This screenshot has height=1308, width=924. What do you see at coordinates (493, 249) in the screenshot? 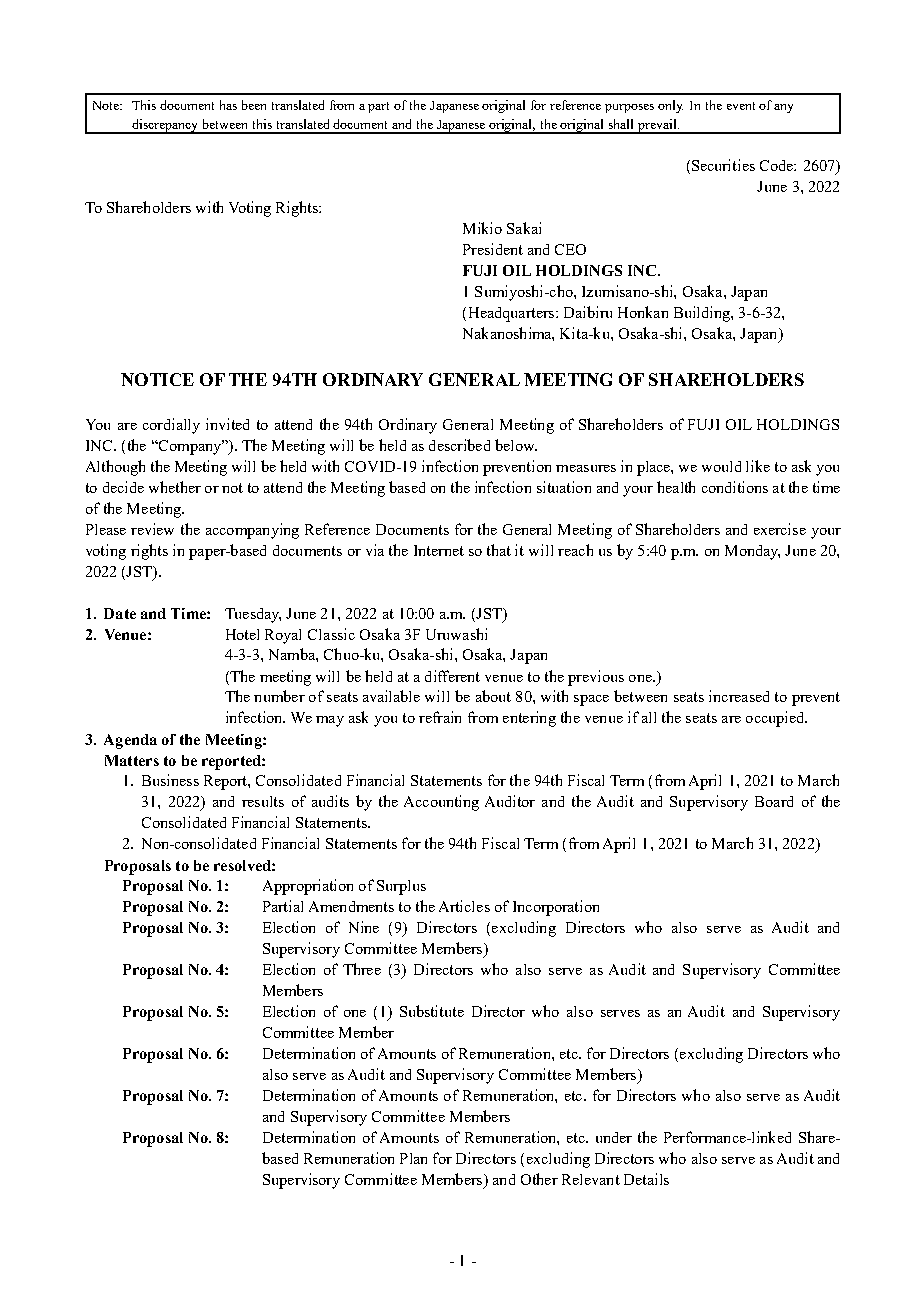
I see `President` at bounding box center [493, 249].
